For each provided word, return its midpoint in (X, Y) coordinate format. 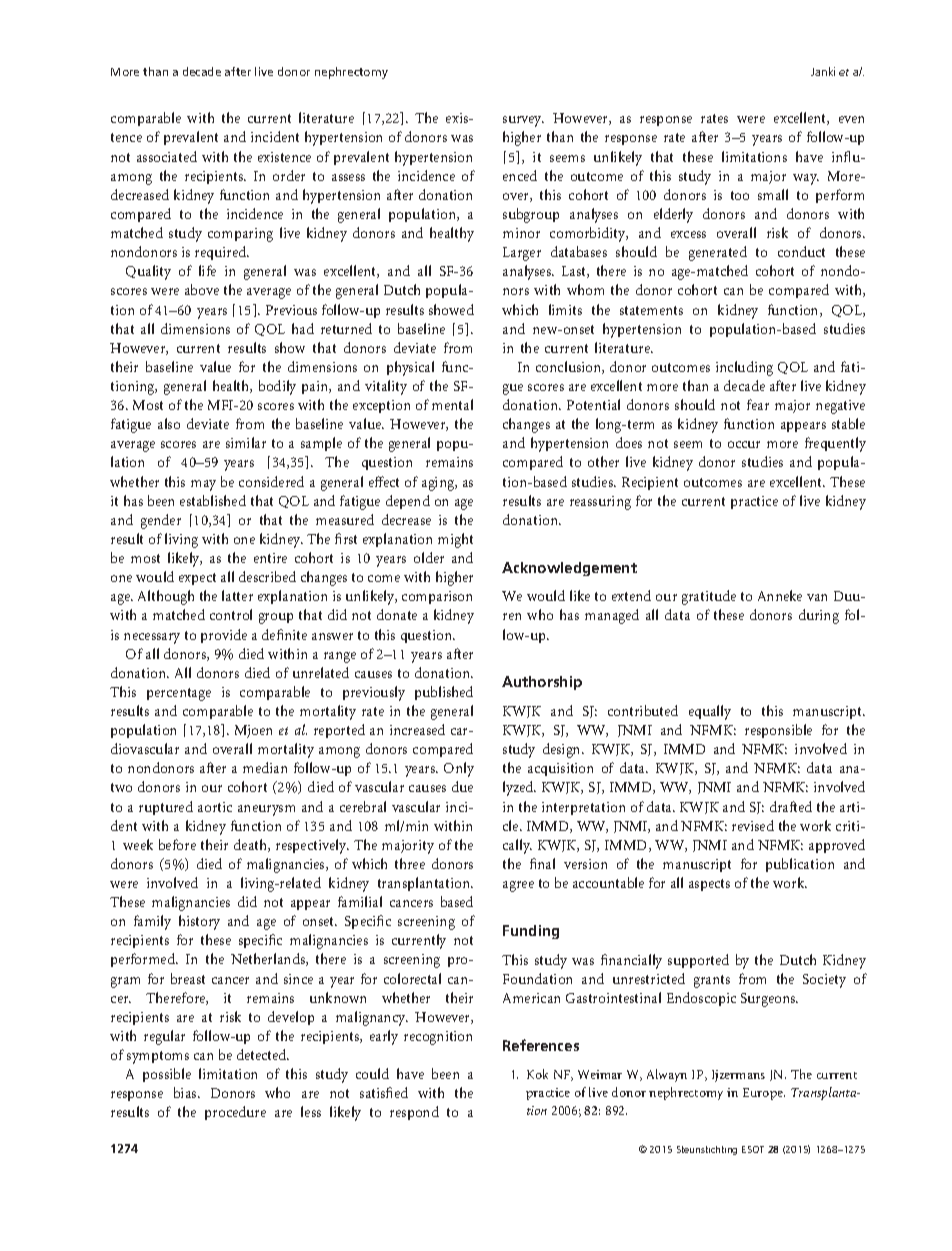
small (773, 194)
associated (167, 156)
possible (167, 1075)
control (231, 614)
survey (523, 121)
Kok (537, 1074)
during (819, 616)
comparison (437, 597)
